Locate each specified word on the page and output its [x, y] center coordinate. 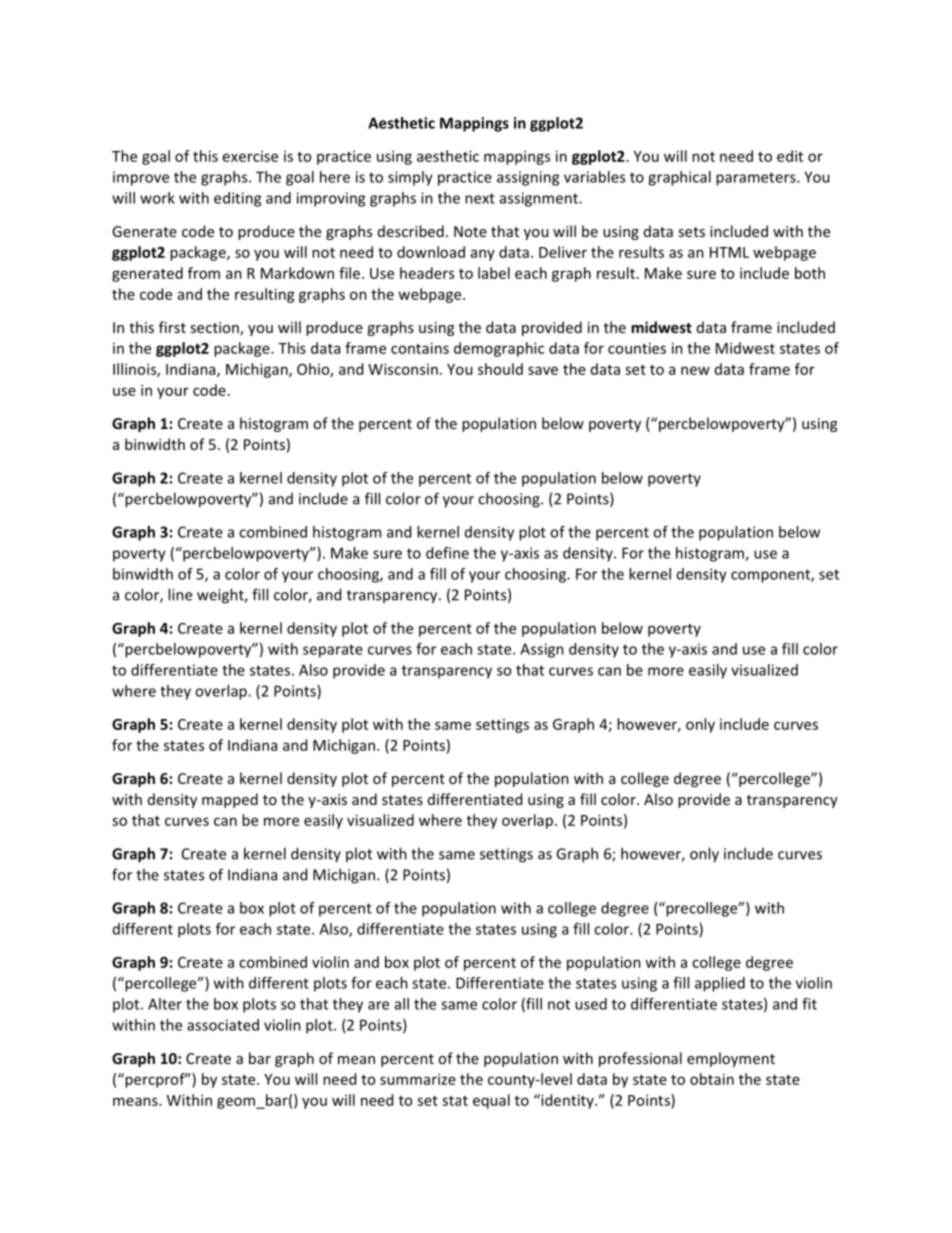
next [480, 198]
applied [720, 984]
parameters [757, 179]
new [695, 370]
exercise [250, 156]
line [180, 594]
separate [333, 651]
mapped [230, 800]
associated [223, 1025]
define [447, 553]
